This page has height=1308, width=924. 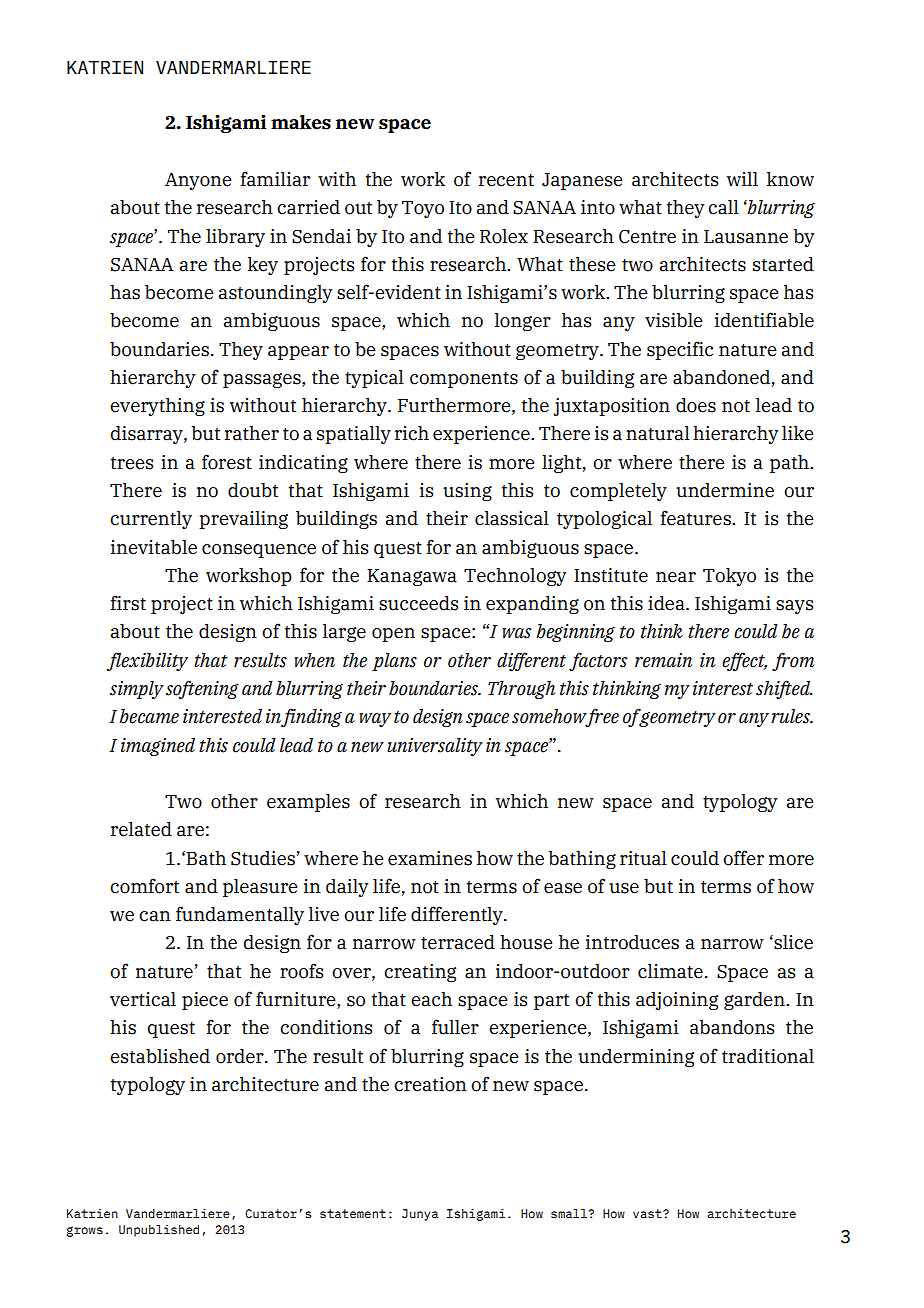 What do you see at coordinates (743, 858) in the page?
I see `offer` at bounding box center [743, 858].
